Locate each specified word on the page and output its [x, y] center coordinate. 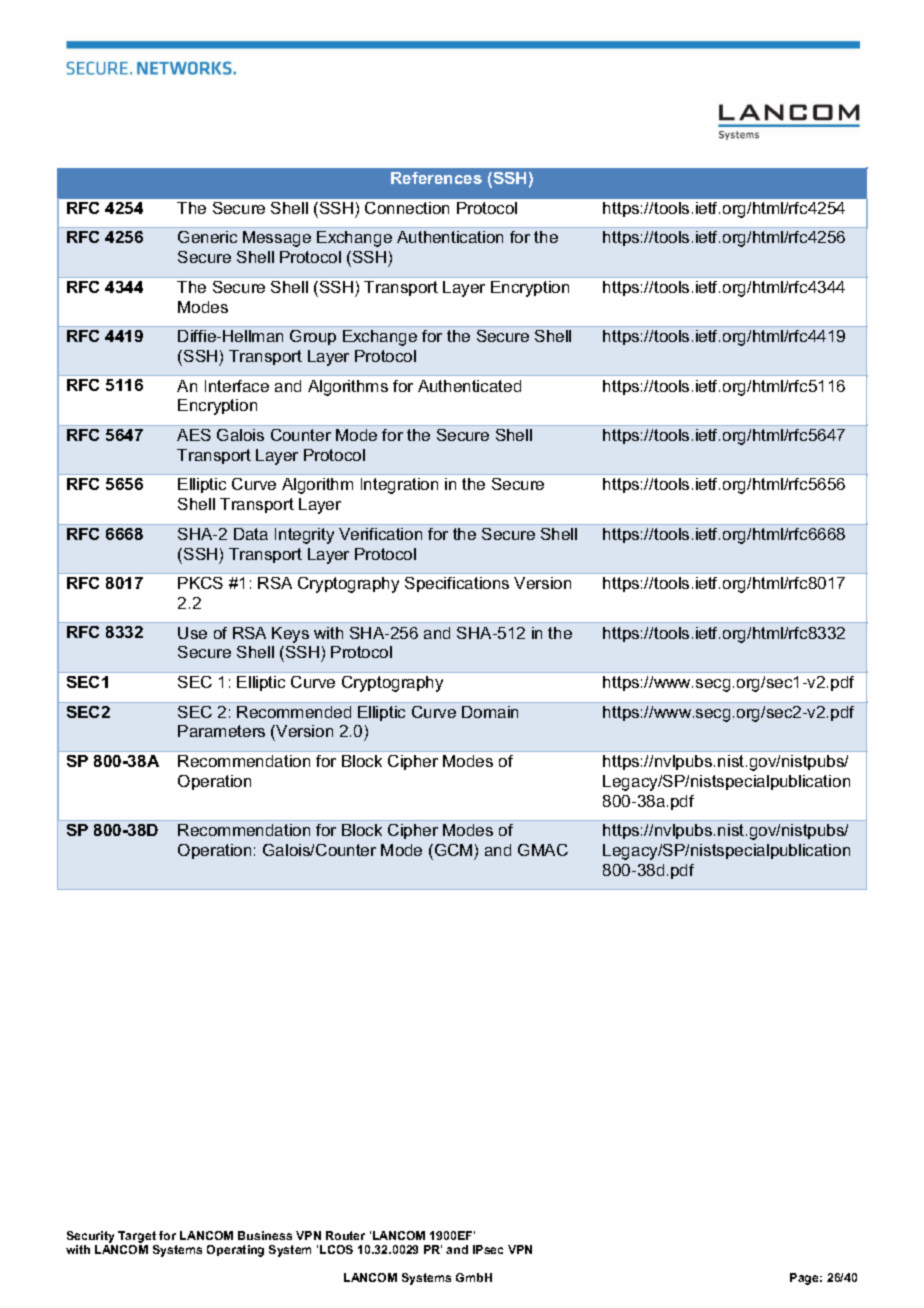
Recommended [294, 712]
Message [277, 239]
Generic [207, 237]
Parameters [221, 731]
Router [345, 1235]
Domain [490, 712]
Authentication [450, 237]
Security [90, 1237]
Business [265, 1235]
